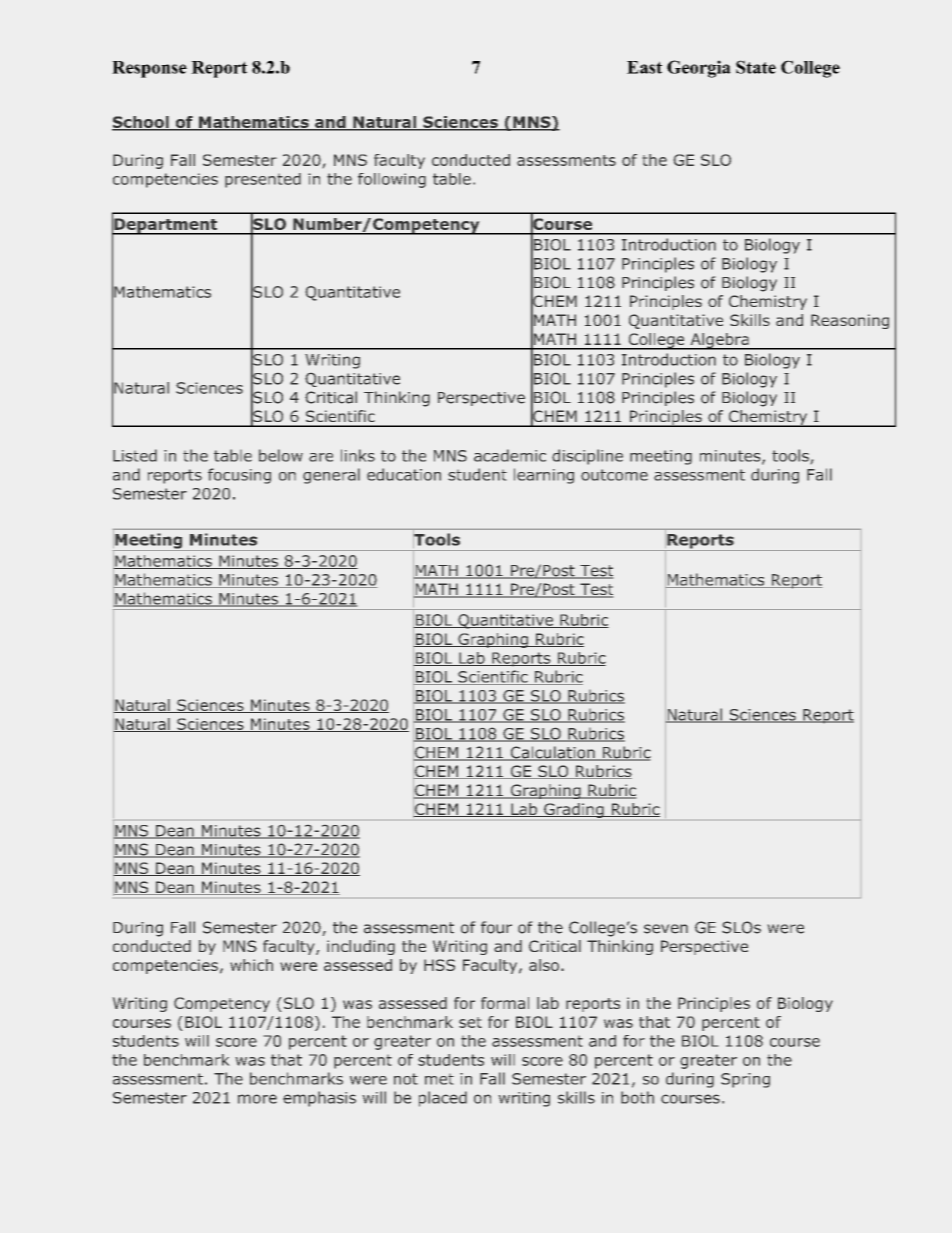 This screenshot has height=1233, width=952. What do you see at coordinates (756, 67) in the screenshot?
I see `State` at bounding box center [756, 67].
